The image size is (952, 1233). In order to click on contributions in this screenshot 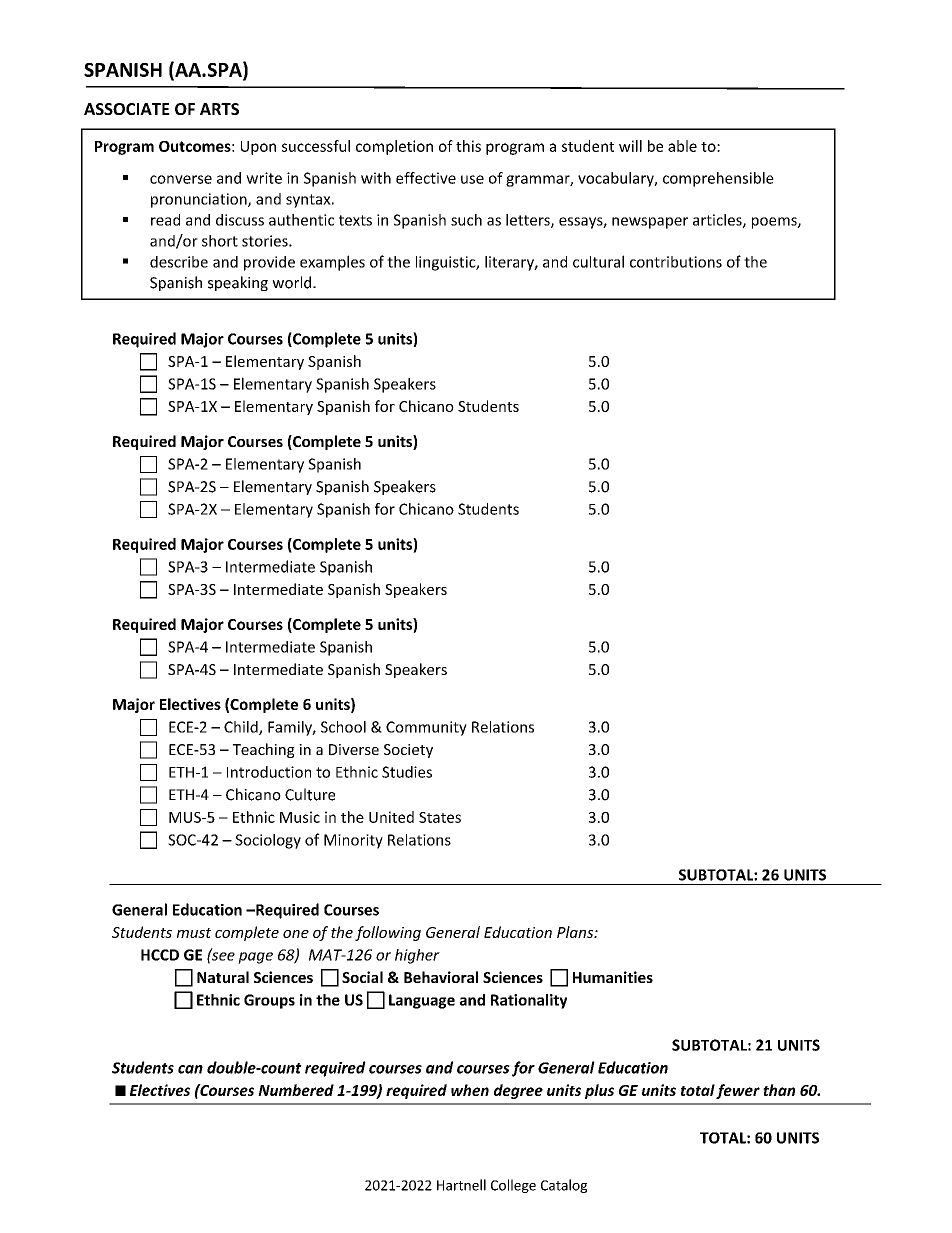, I will do `click(676, 262)`.
